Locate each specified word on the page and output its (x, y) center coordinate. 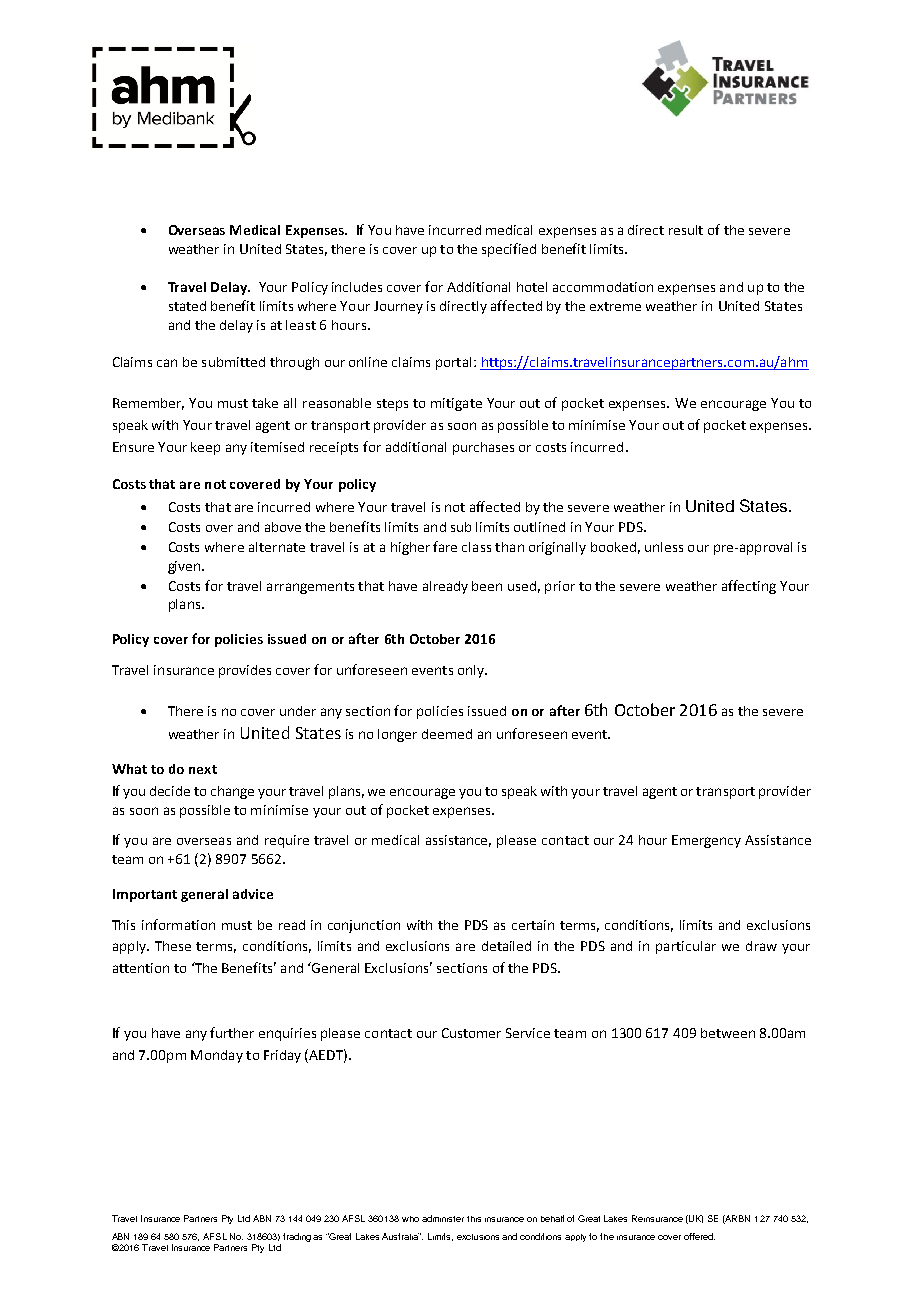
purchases (483, 448)
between (728, 1033)
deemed (447, 734)
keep (205, 448)
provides (245, 671)
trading (297, 1237)
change (232, 792)
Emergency (706, 841)
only (472, 671)
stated (187, 306)
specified (509, 250)
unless (664, 547)
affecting (749, 587)
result (686, 230)
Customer (471, 1033)
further (232, 1032)
